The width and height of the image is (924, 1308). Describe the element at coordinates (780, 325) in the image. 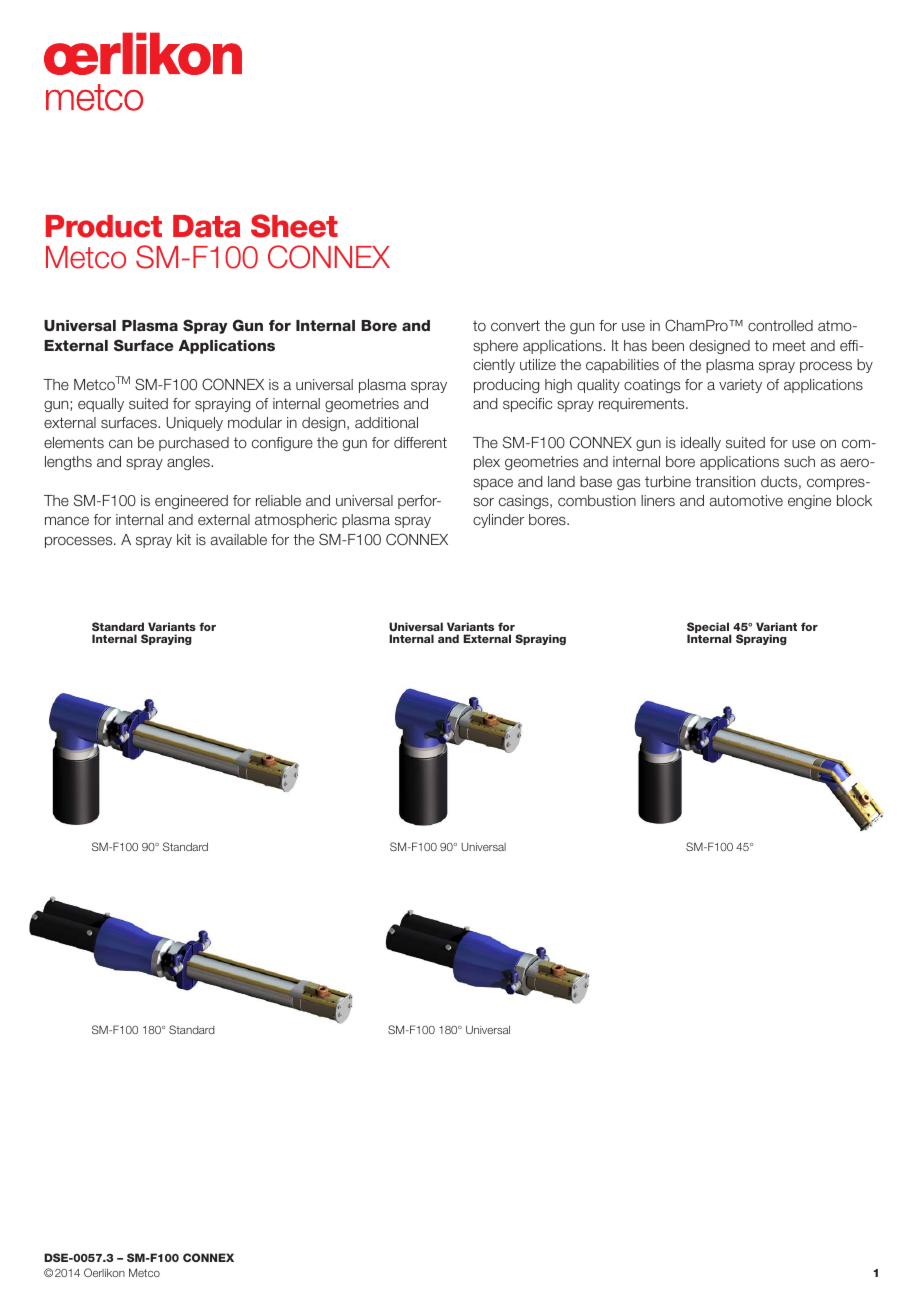

I see `controlled` at that location.
